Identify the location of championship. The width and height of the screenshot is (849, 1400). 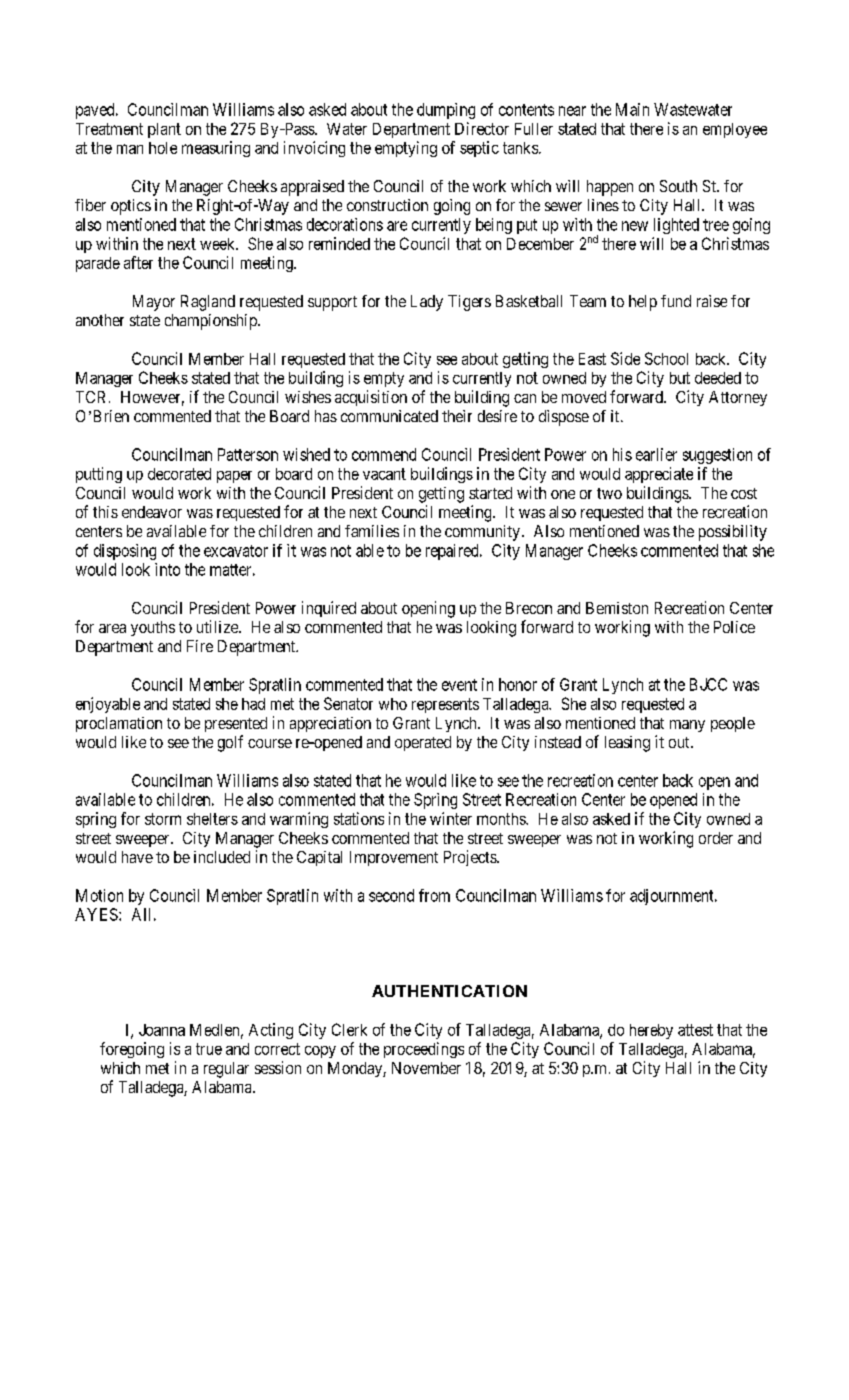
(212, 322).
